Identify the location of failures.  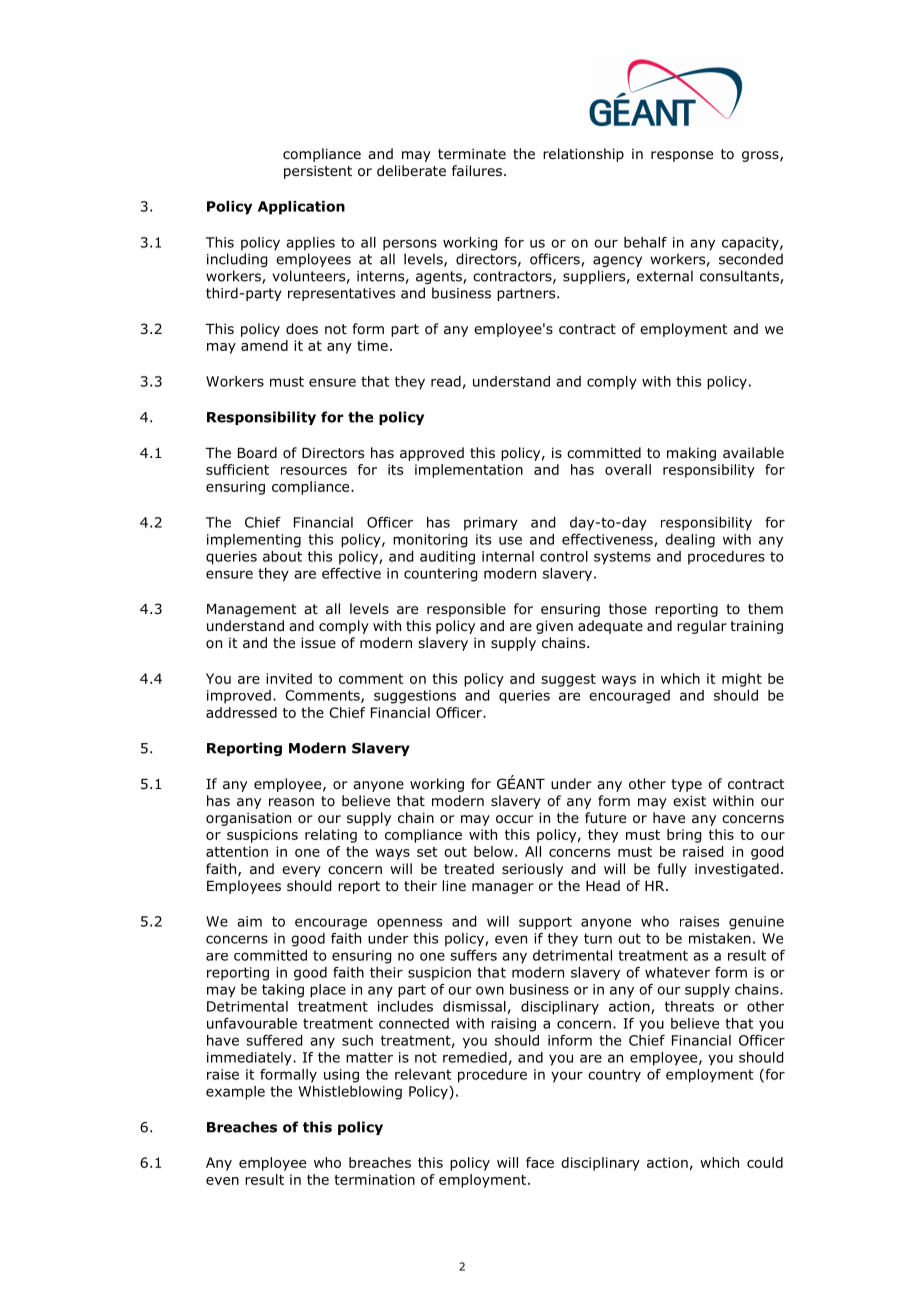
(478, 170).
